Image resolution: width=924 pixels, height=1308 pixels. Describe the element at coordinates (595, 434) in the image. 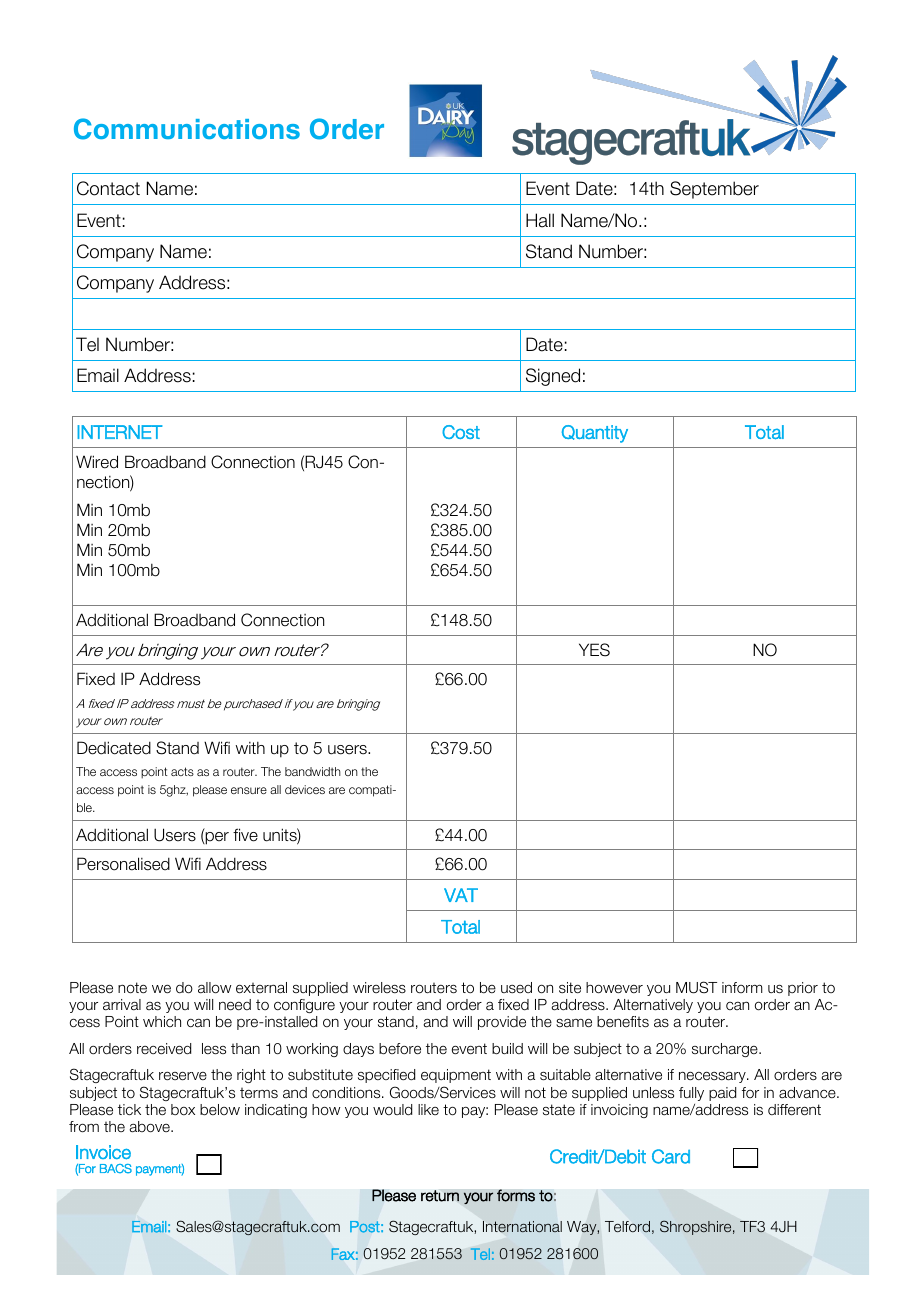

I see `Quantity` at that location.
